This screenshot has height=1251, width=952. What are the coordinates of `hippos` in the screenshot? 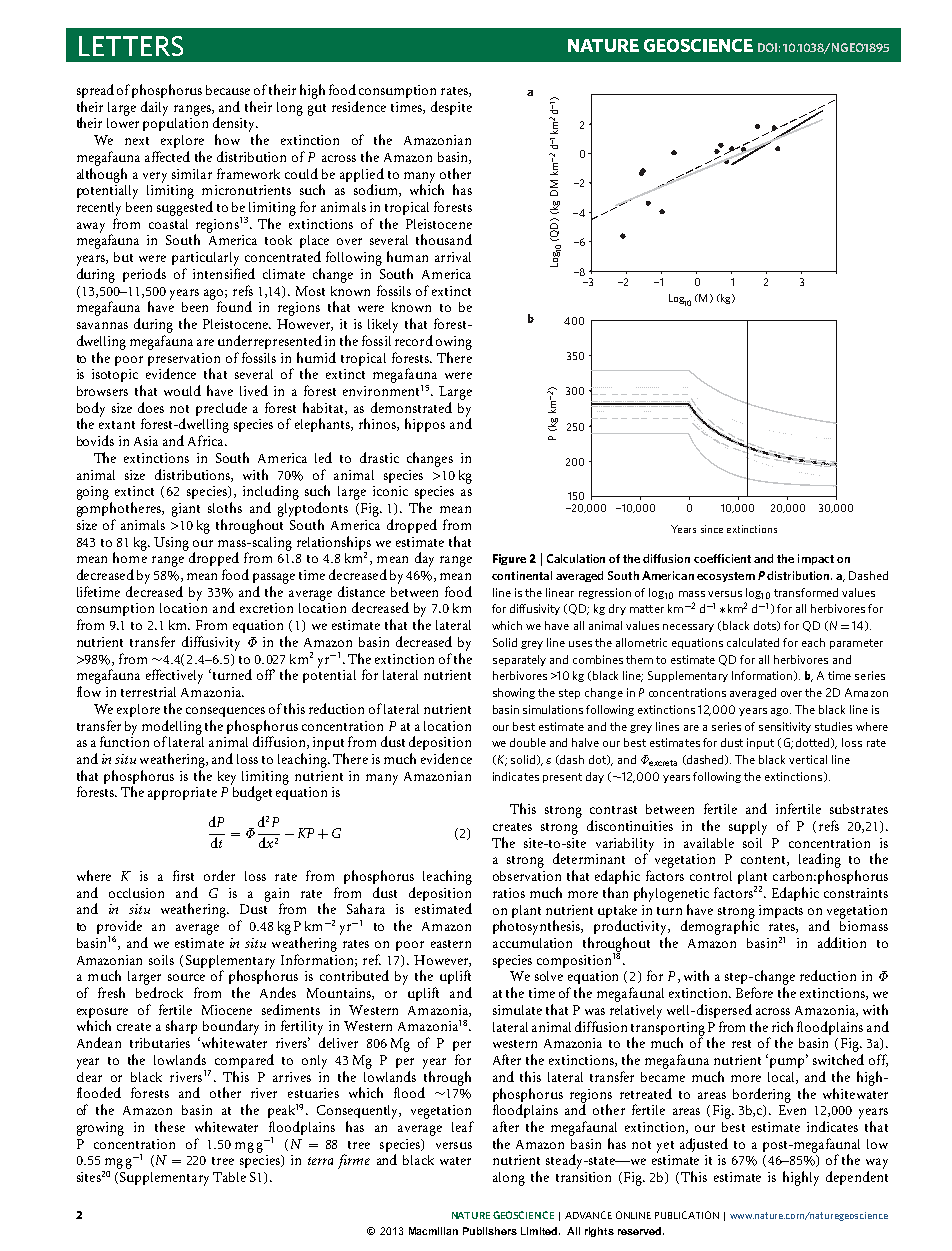 It's located at (425, 425).
